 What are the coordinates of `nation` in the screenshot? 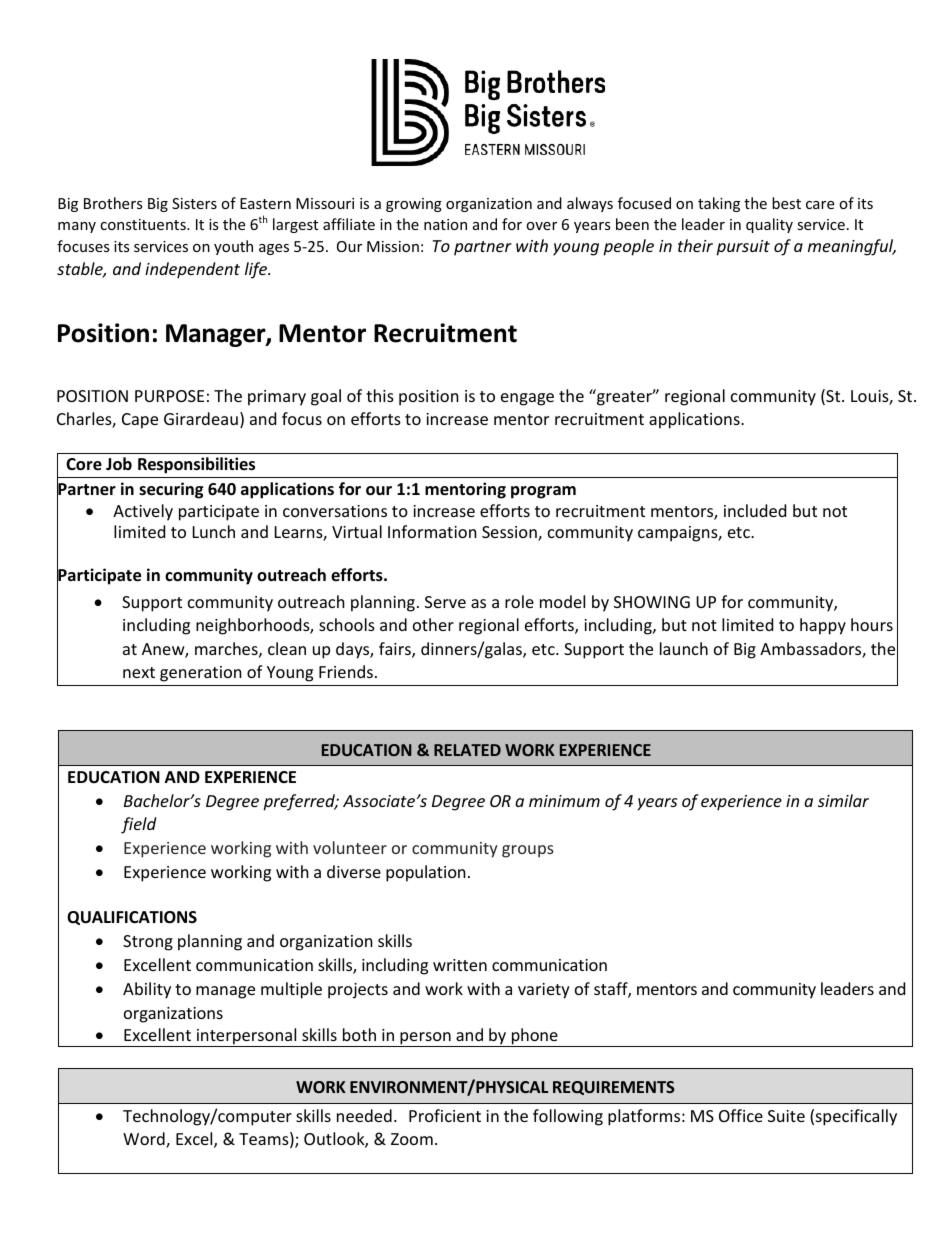 It's located at (445, 224).
